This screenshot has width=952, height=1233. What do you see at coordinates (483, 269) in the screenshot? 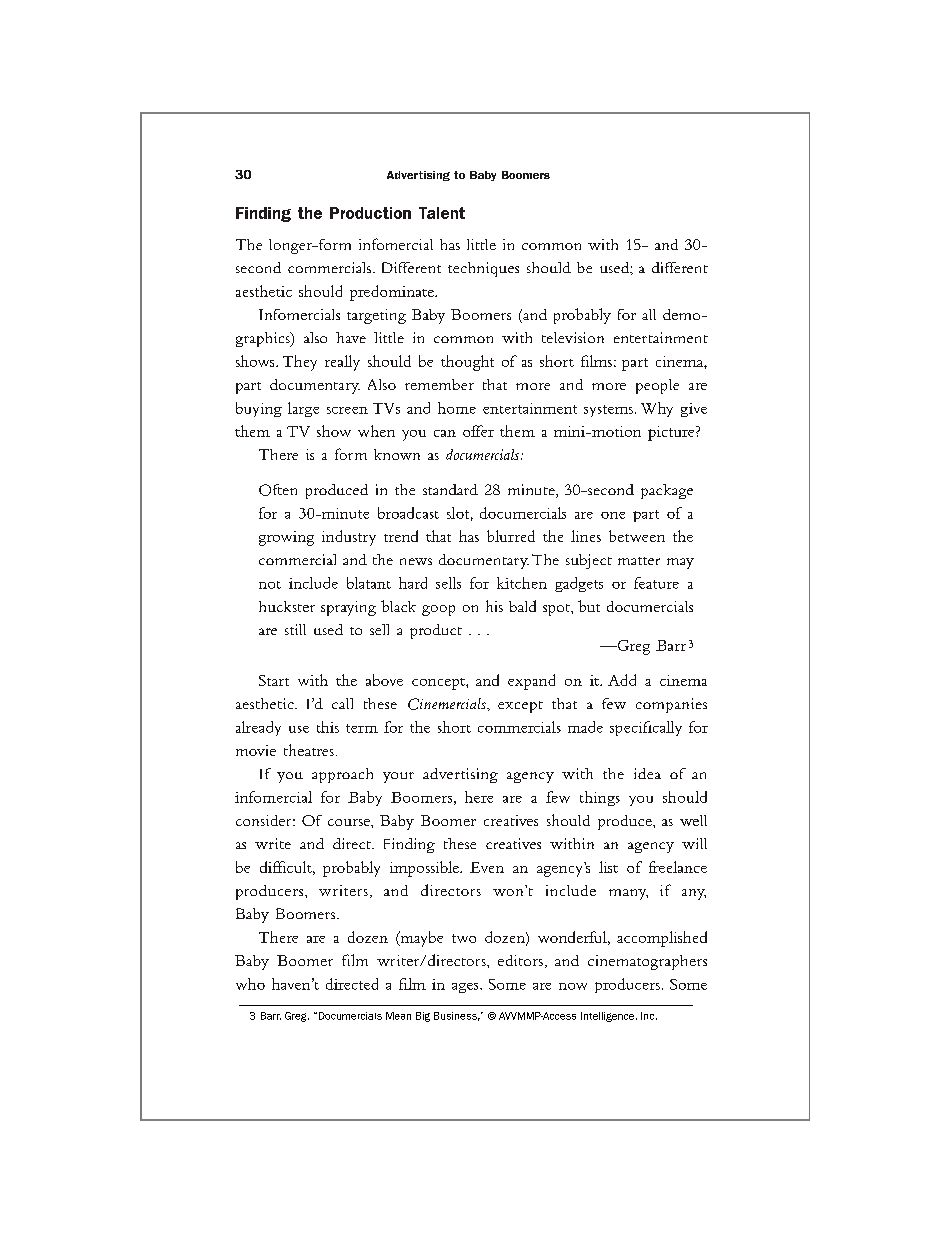
I see `techniques` at bounding box center [483, 269].
